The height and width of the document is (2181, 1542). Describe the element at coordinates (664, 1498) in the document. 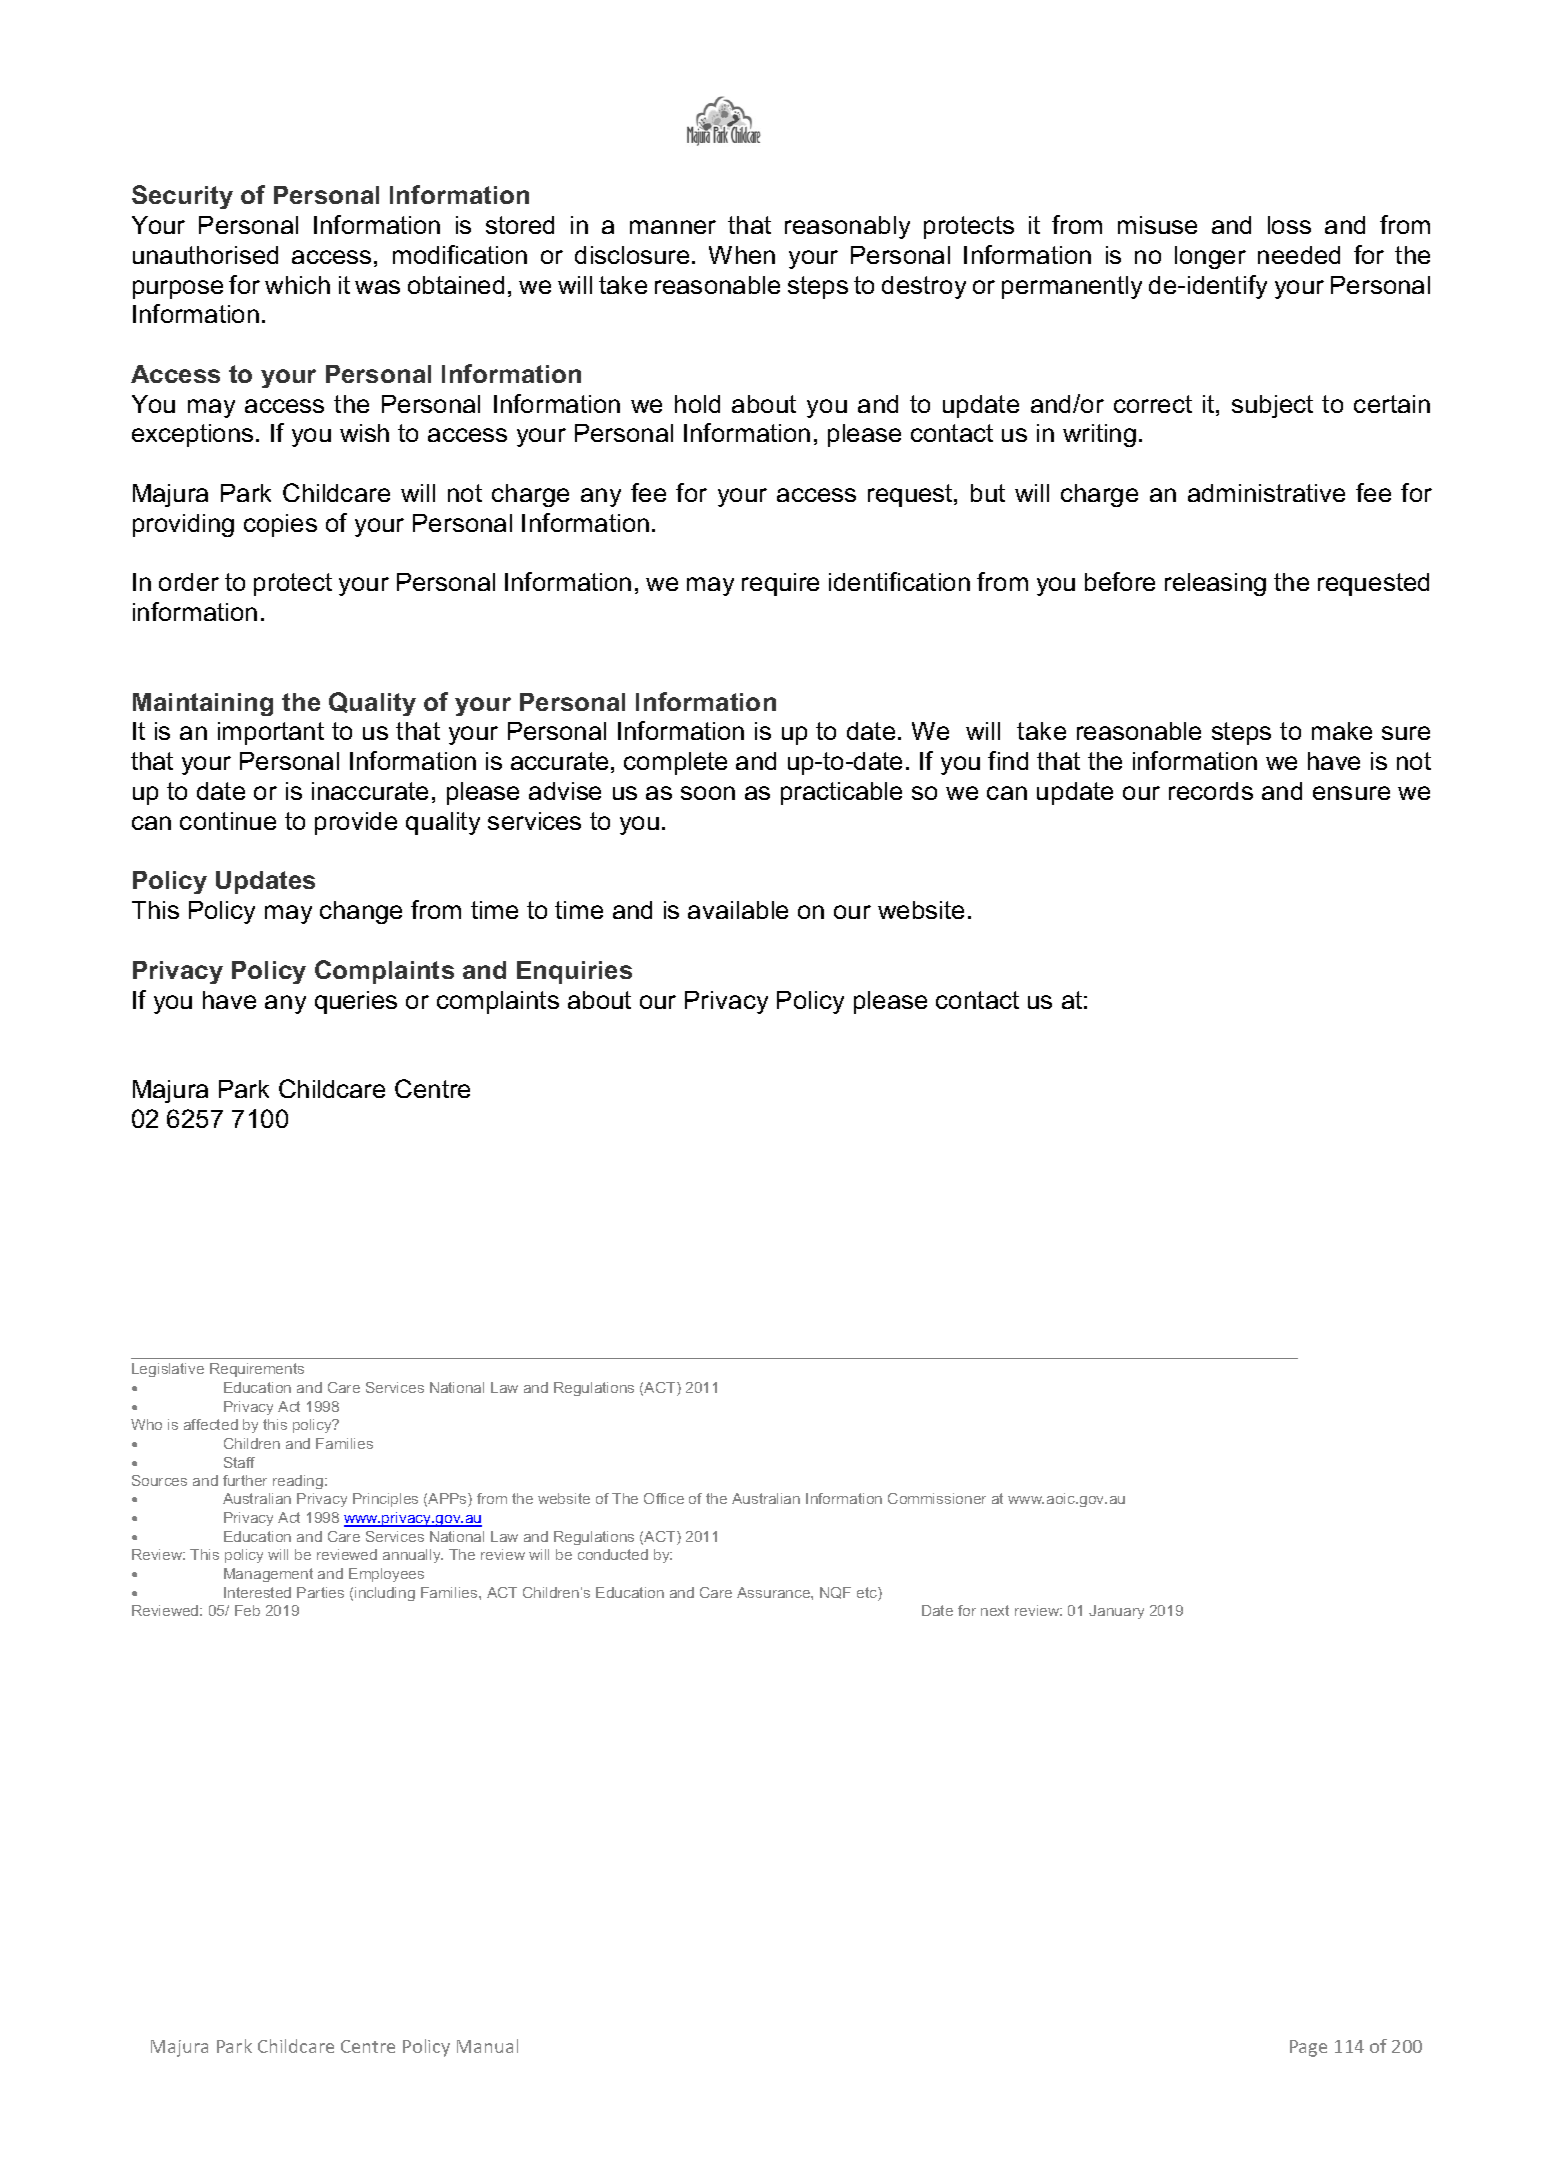

I see `Office` at that location.
